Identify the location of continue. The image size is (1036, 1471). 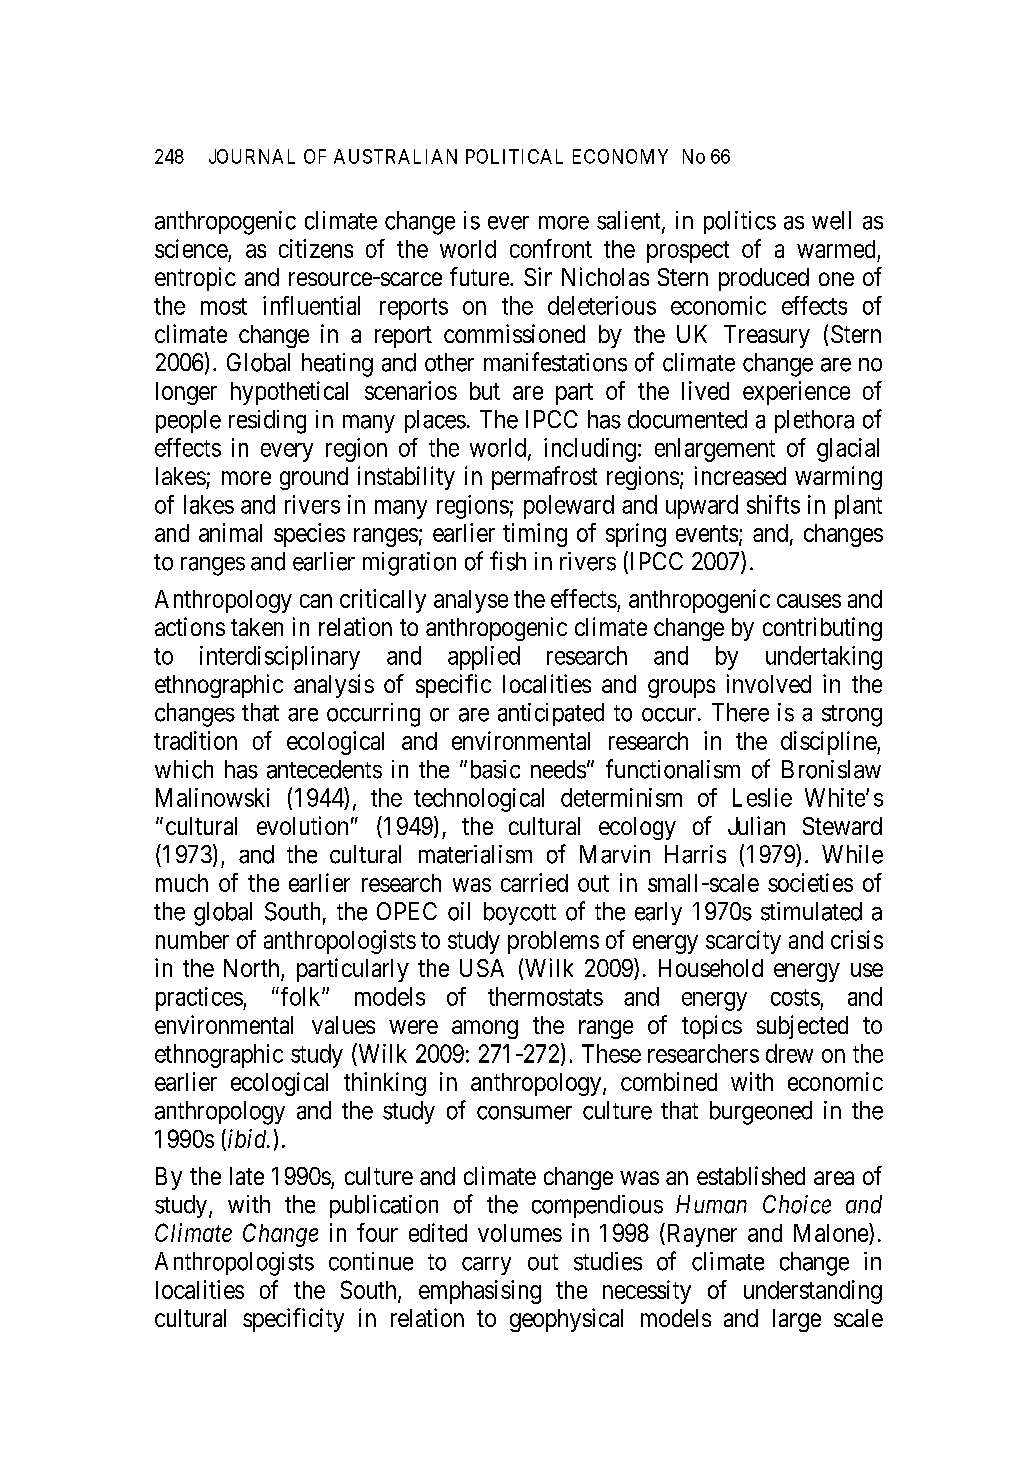
(371, 1261).
